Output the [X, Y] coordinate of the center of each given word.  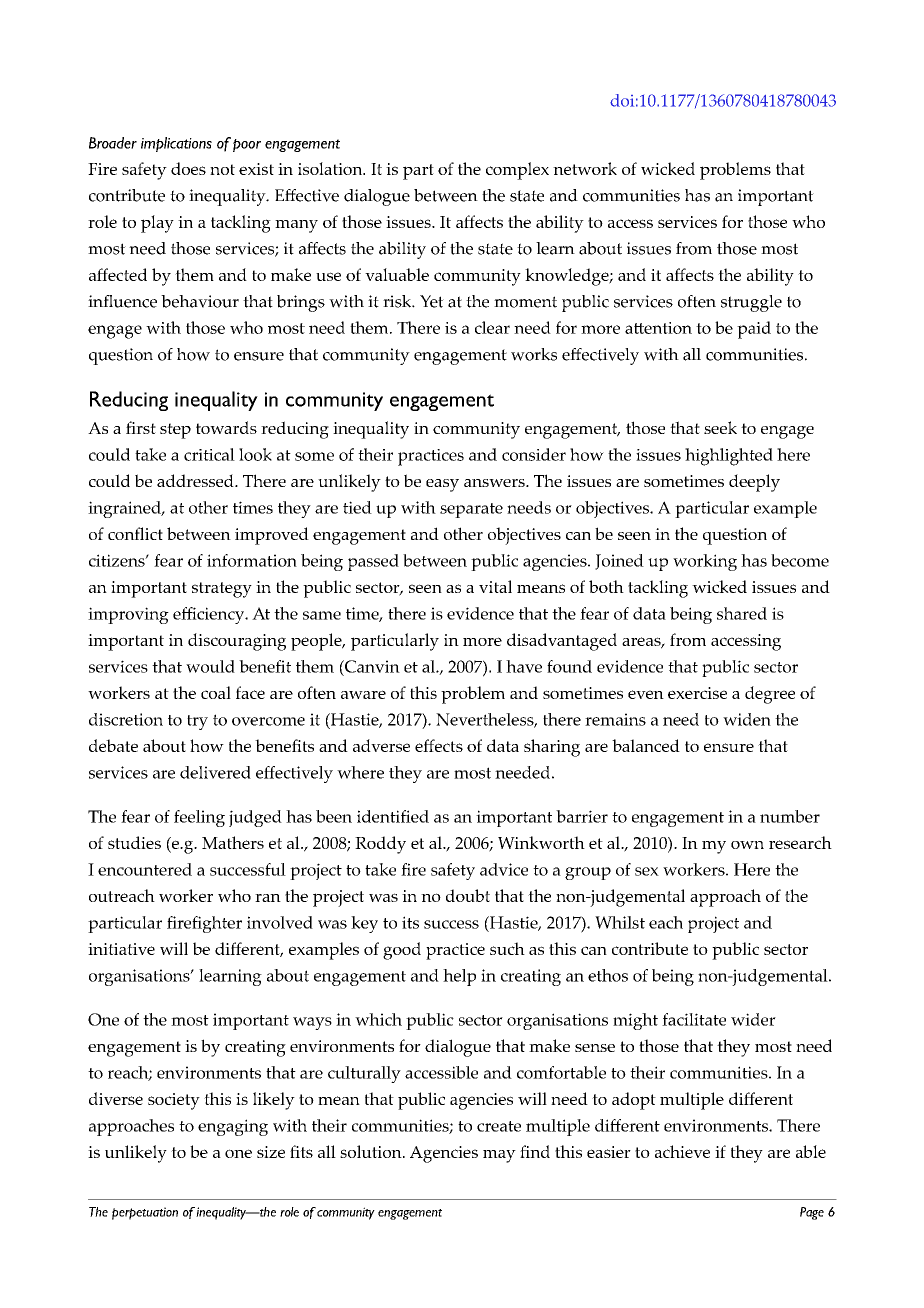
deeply [754, 483]
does [188, 168]
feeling [199, 818]
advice [504, 869]
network [585, 168]
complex [517, 171]
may [499, 1156]
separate [471, 510]
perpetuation [145, 1213]
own [747, 845]
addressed [196, 480]
